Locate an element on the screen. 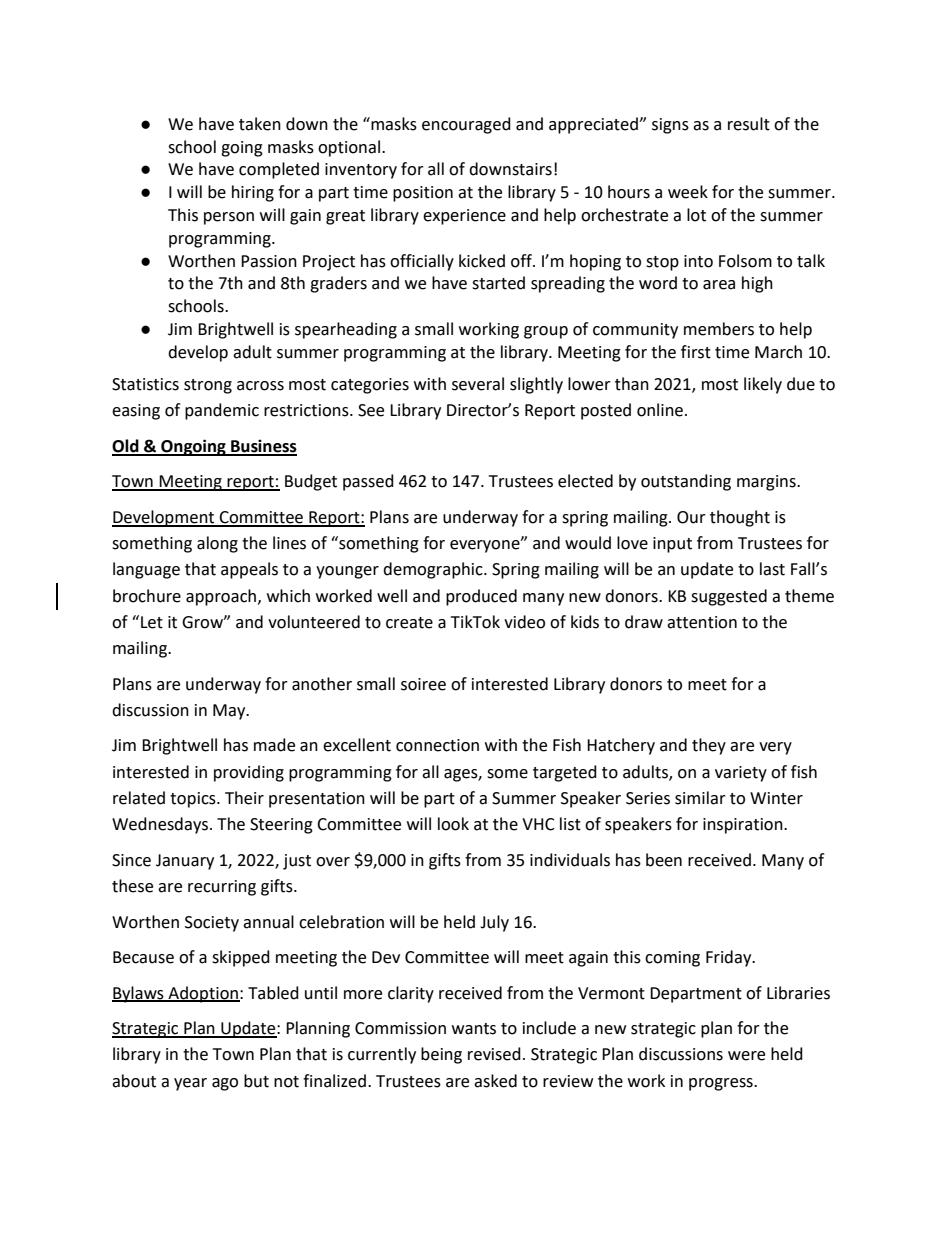 This screenshot has width=952, height=1233. ago is located at coordinates (225, 1084).
